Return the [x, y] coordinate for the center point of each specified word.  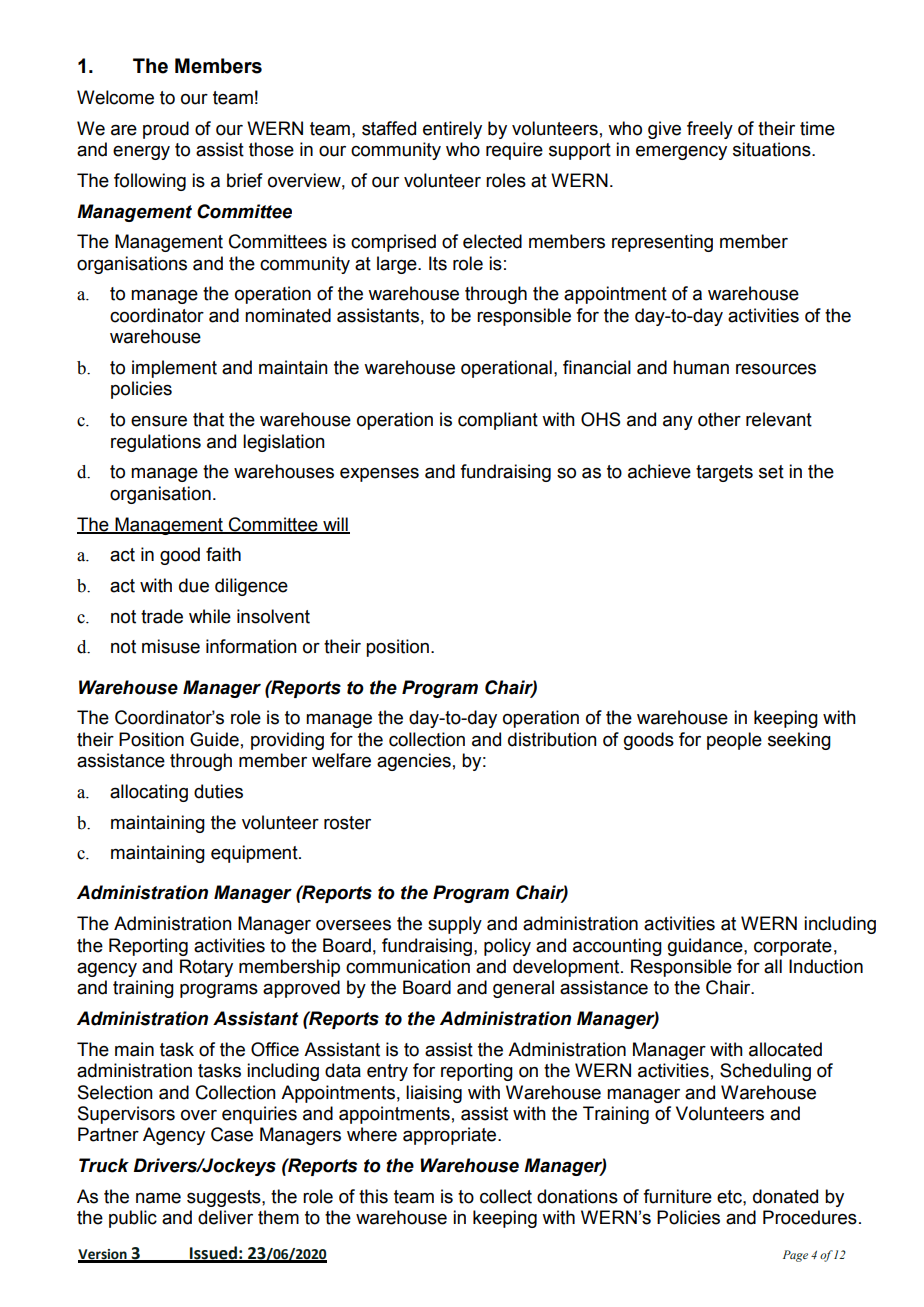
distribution [552, 739]
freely [710, 130]
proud [166, 130]
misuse [171, 646]
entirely [452, 130]
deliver [225, 1217]
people [734, 741]
